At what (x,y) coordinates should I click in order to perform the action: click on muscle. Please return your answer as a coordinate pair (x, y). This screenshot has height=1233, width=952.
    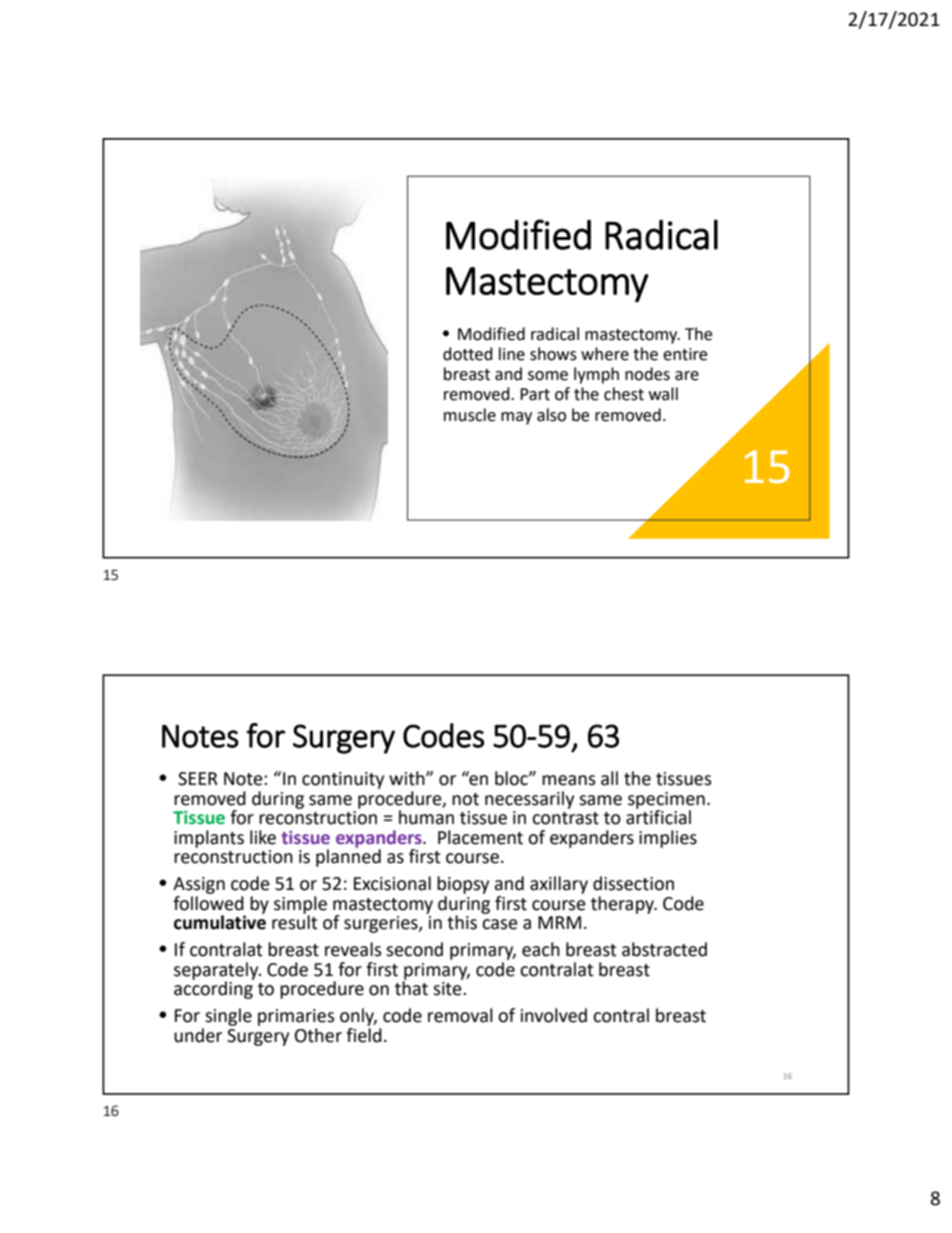
    Looking at the image, I should click on (470, 415).
